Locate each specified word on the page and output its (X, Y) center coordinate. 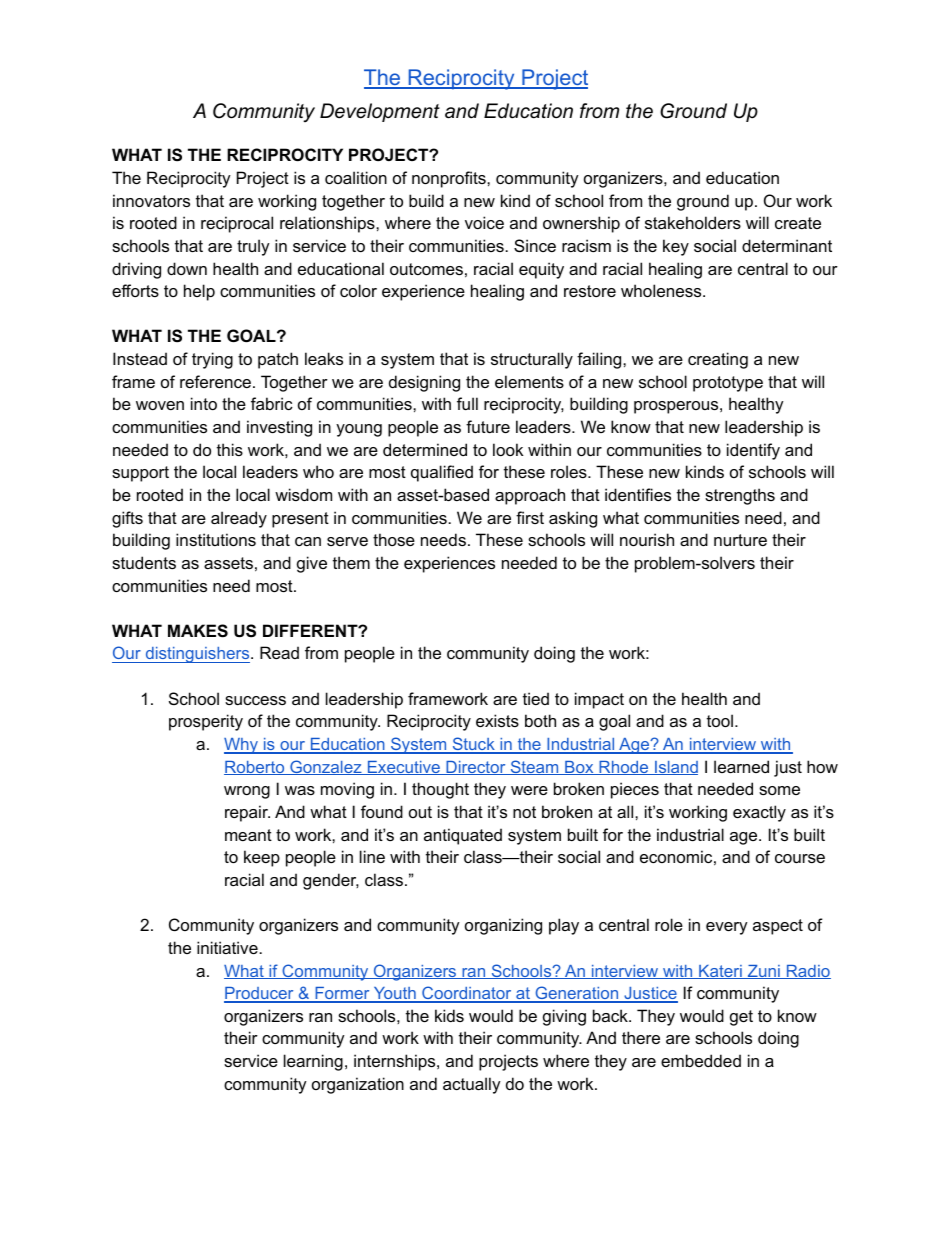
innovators (151, 200)
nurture (740, 540)
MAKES (198, 631)
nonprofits (450, 179)
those (394, 539)
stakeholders (693, 222)
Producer (260, 994)
